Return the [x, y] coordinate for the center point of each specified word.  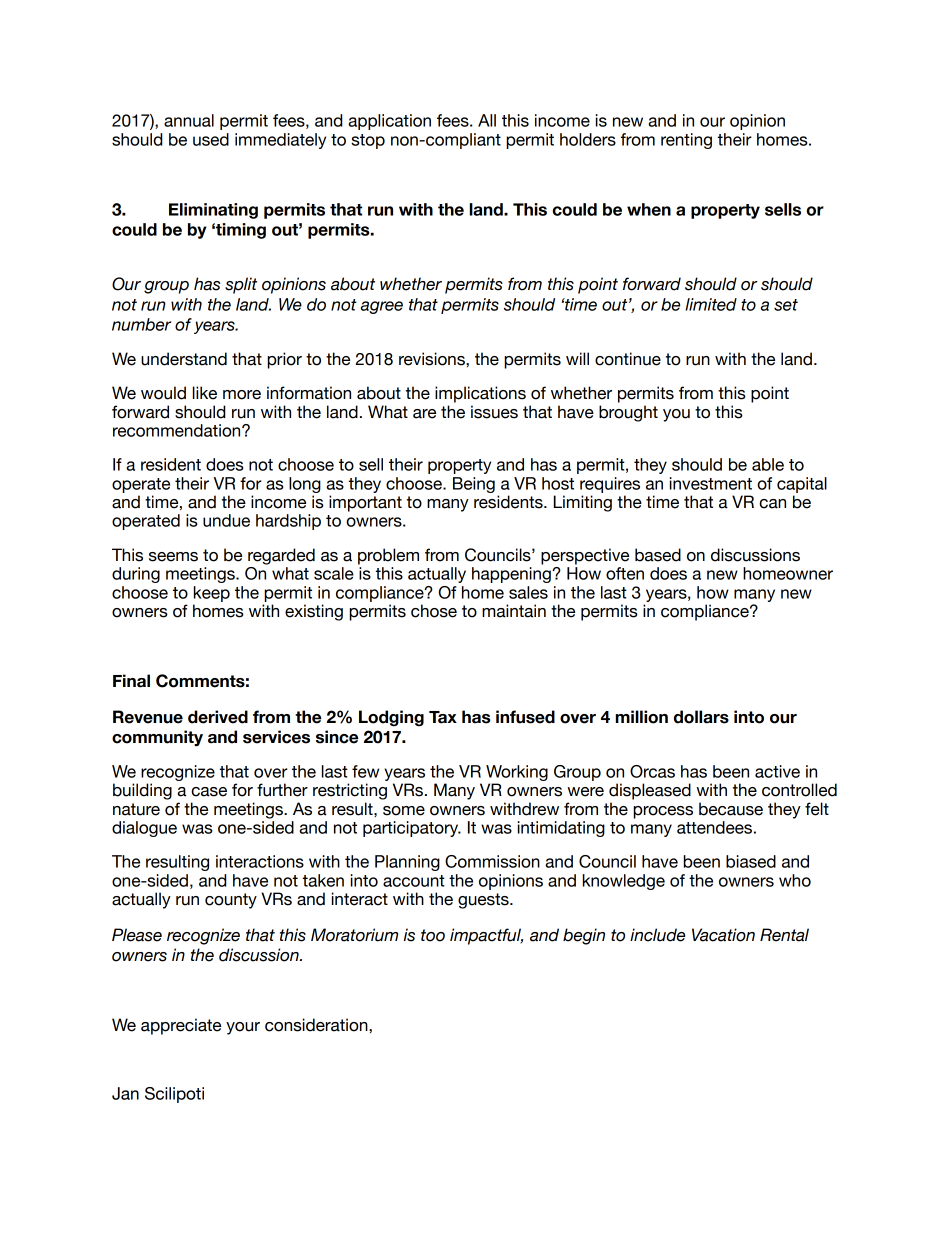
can [772, 504]
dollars [701, 717]
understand [184, 359]
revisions [433, 359]
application [389, 122]
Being [474, 485]
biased [751, 861]
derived [218, 717]
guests [484, 901]
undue [226, 520]
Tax [443, 717]
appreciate [181, 1026]
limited [711, 304]
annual [189, 120]
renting [686, 141]
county [231, 901]
